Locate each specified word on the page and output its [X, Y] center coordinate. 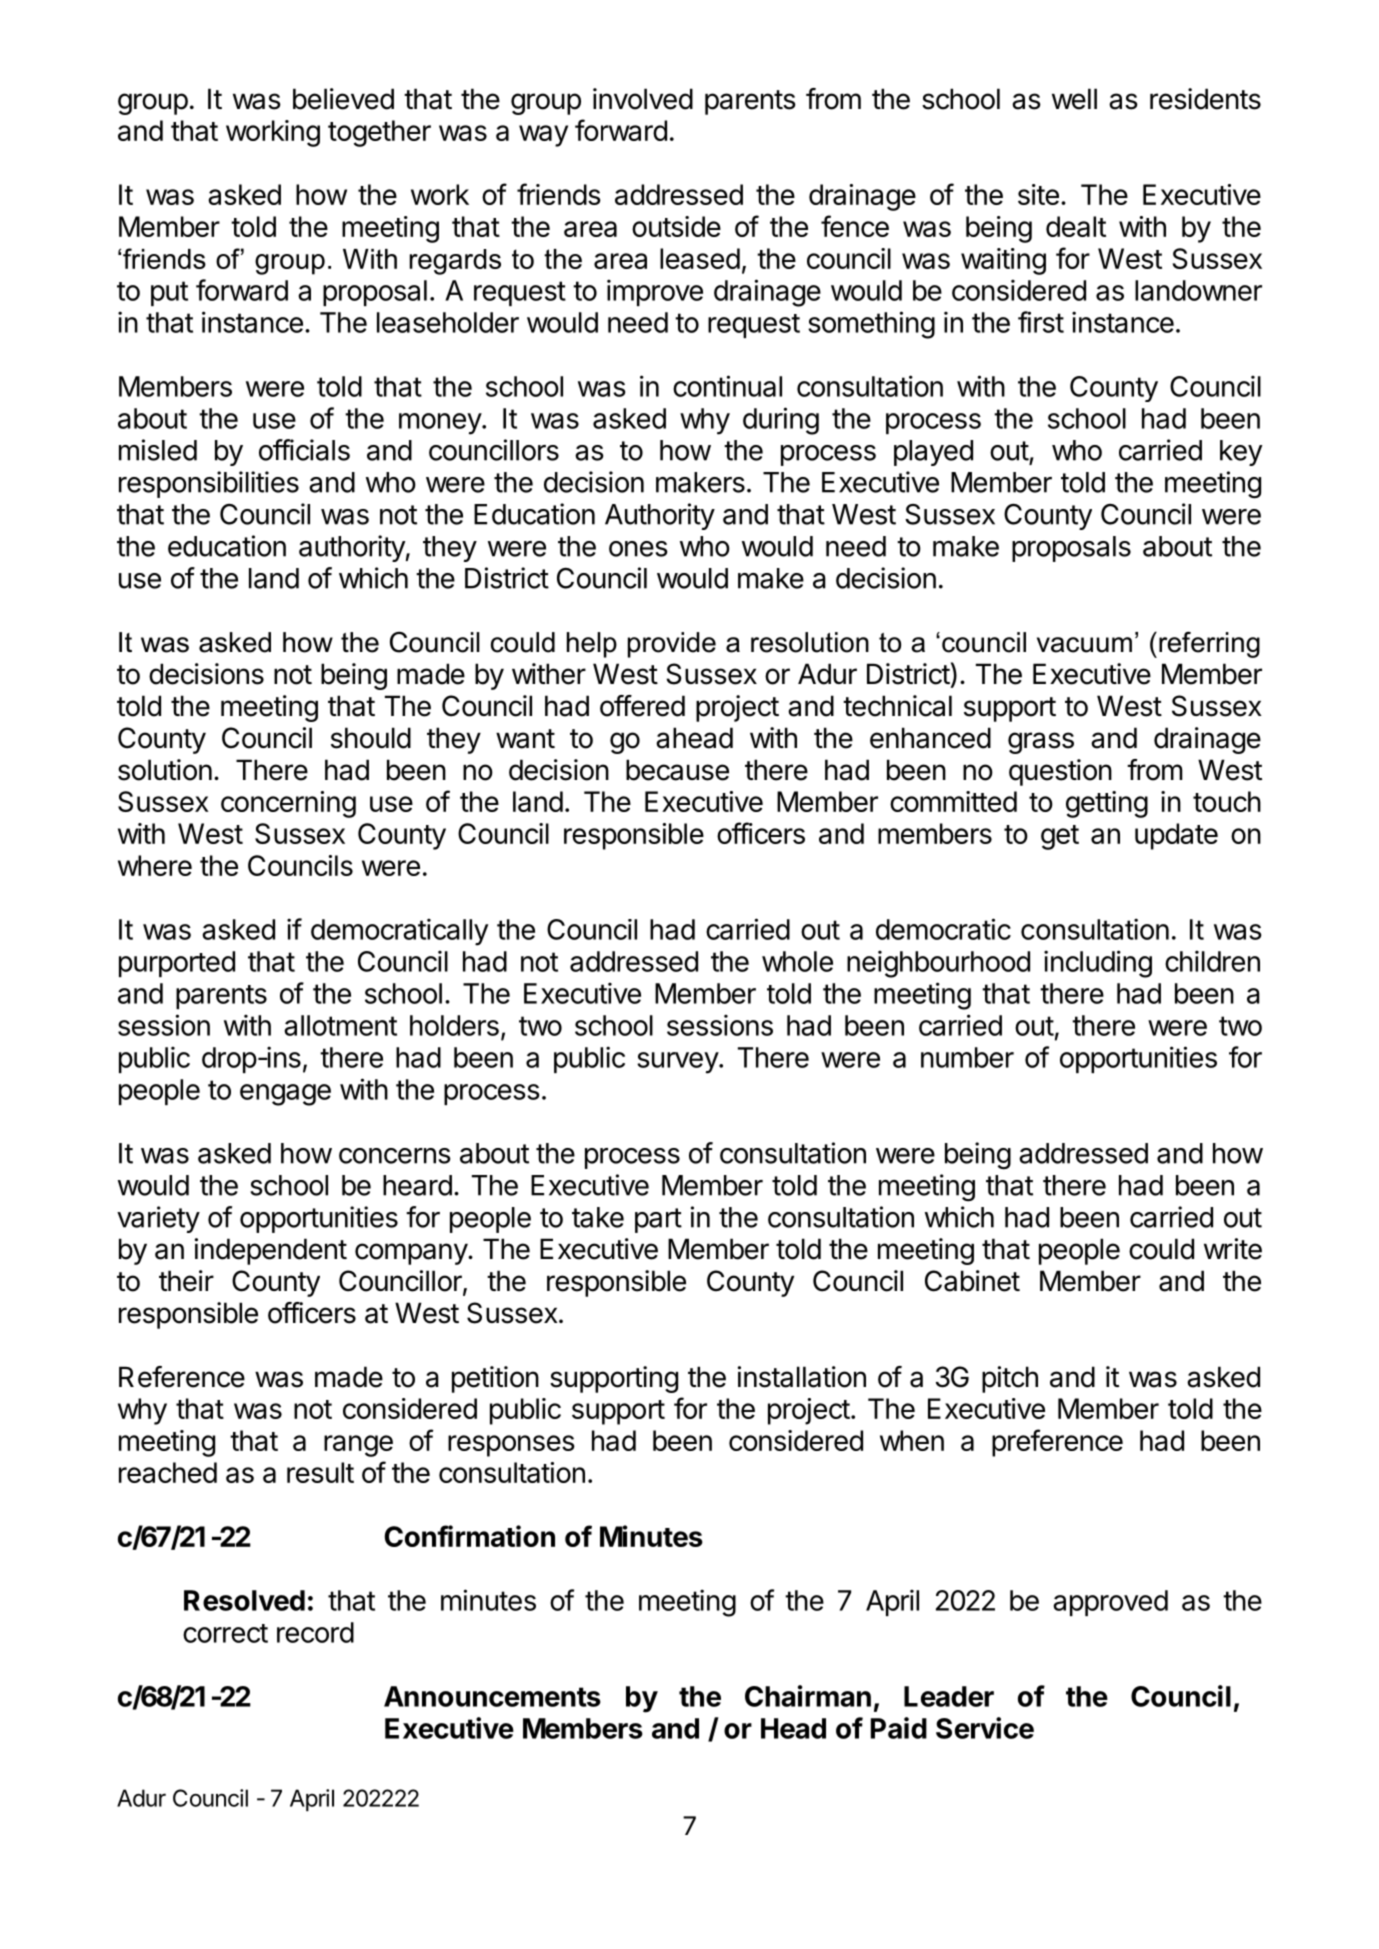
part [658, 1220]
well [1074, 99]
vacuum [1084, 645]
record [315, 1632]
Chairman [808, 1696]
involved [643, 99]
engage [285, 1095]
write [1233, 1249]
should [371, 738]
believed [343, 99]
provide [672, 645]
